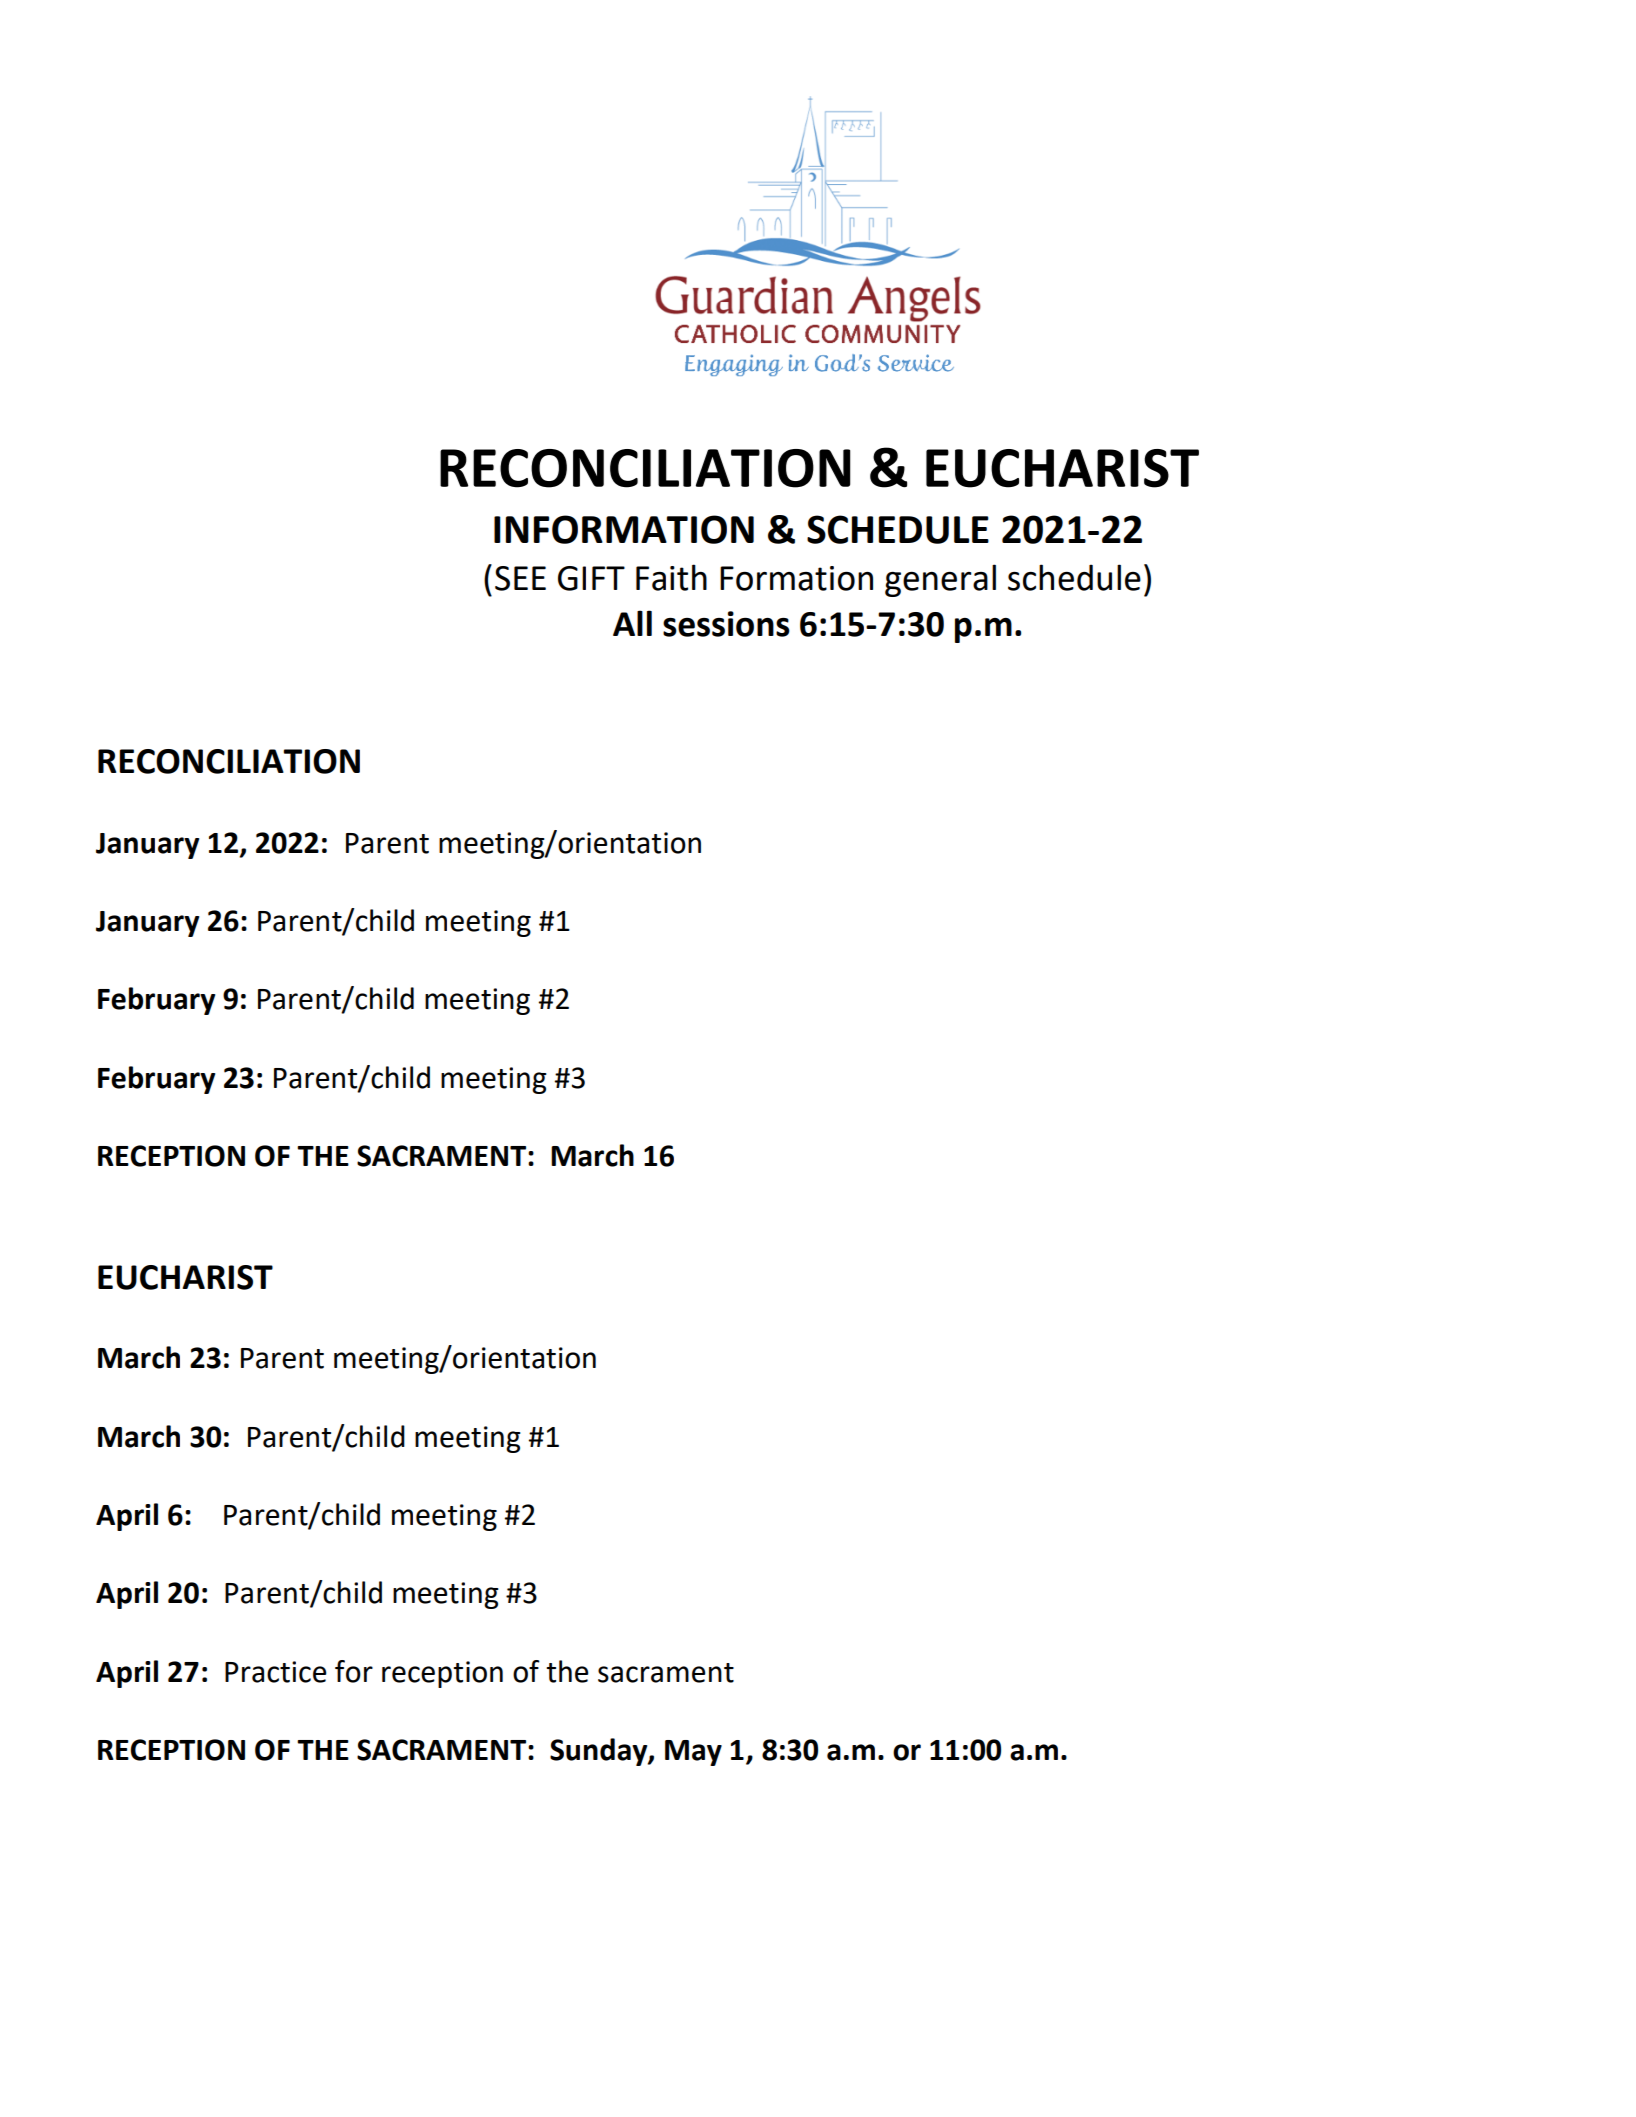  Describe the element at coordinates (693, 1753) in the document. I see `May` at that location.
